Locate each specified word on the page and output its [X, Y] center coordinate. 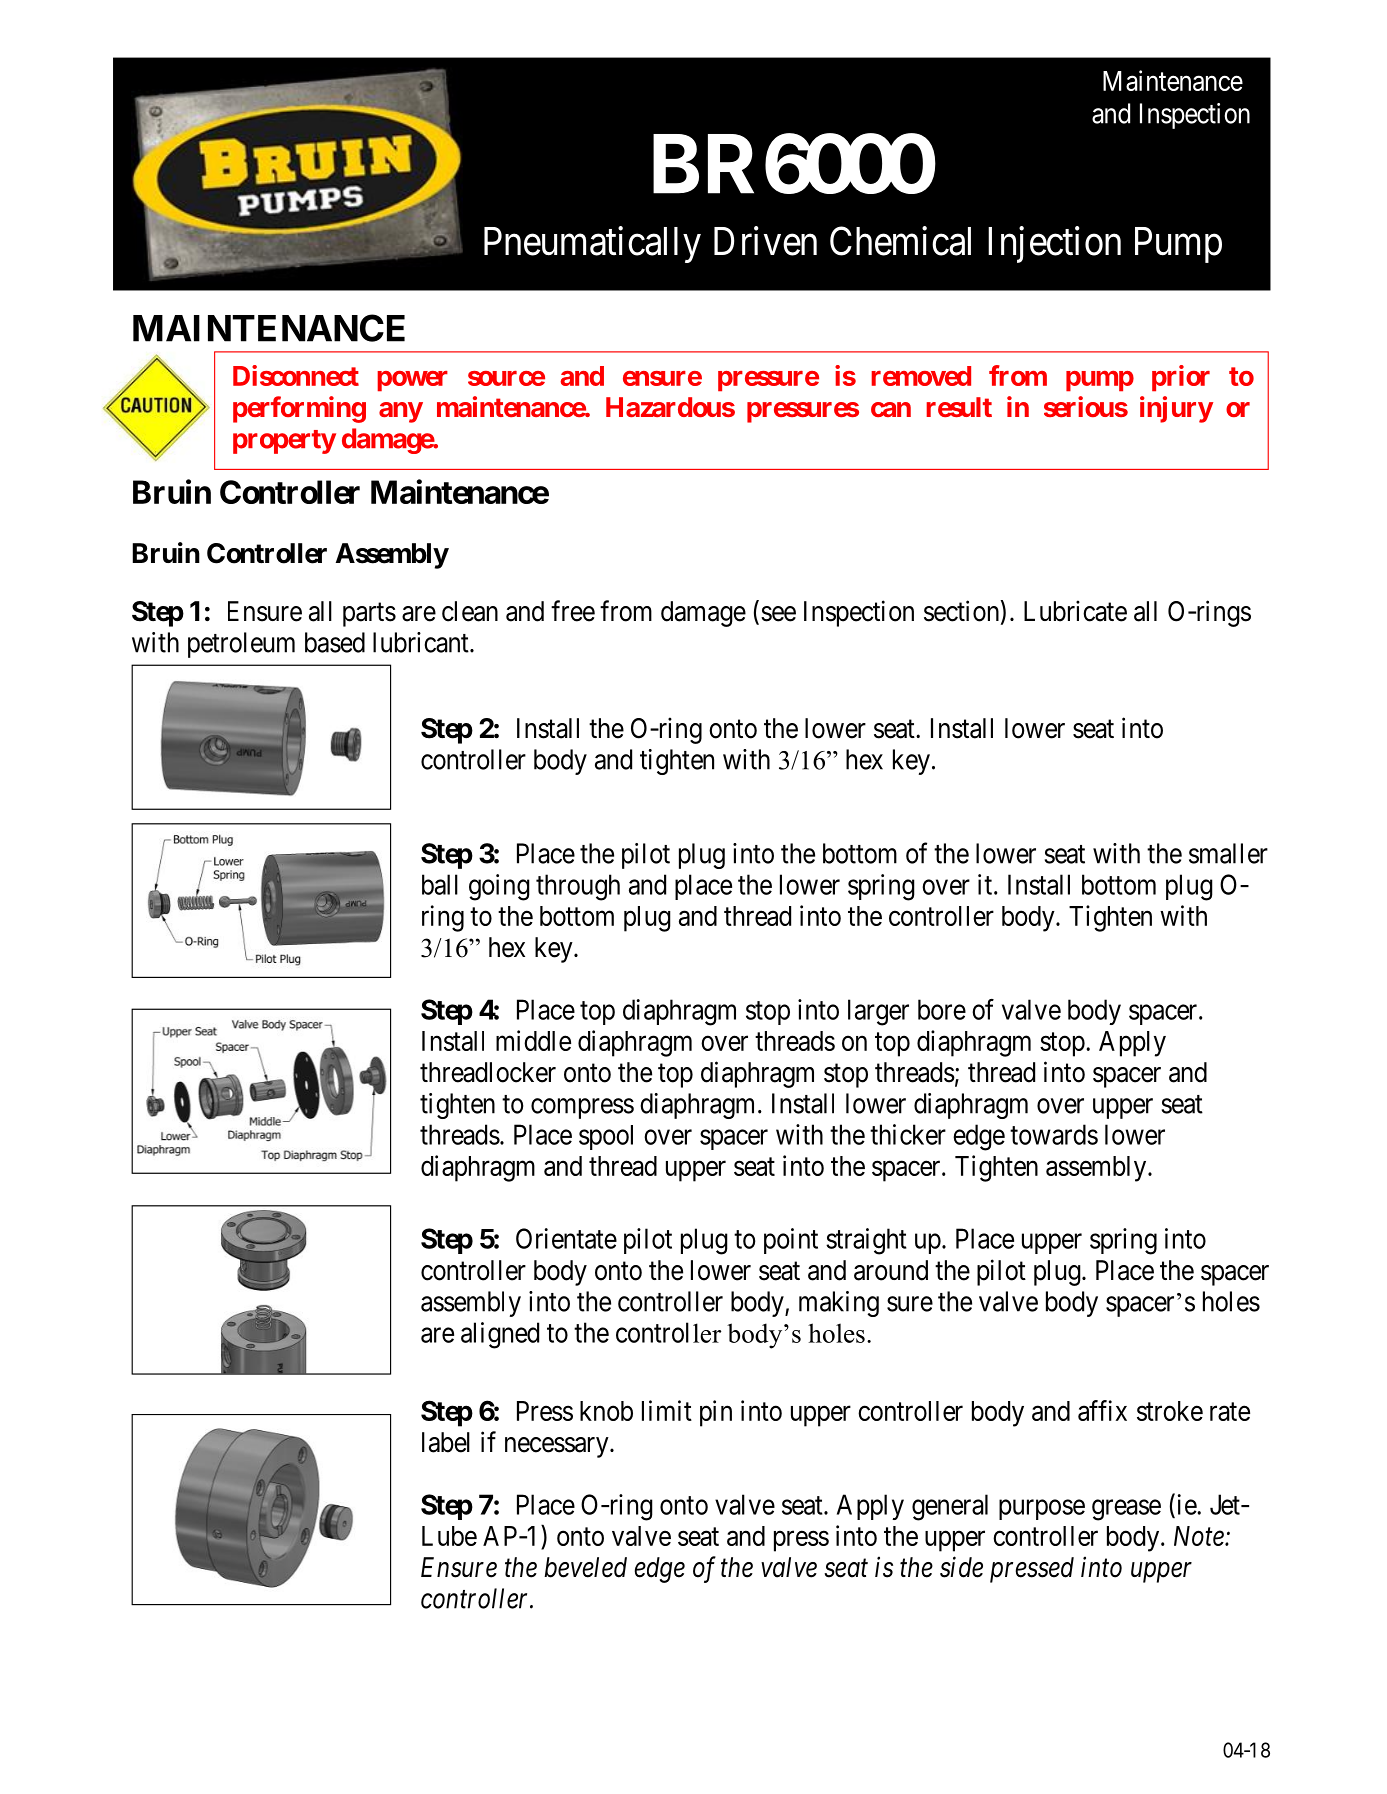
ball [440, 884]
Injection [1054, 244]
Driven [765, 241]
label [446, 1442]
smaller [1228, 853]
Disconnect [296, 375]
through [578, 887]
